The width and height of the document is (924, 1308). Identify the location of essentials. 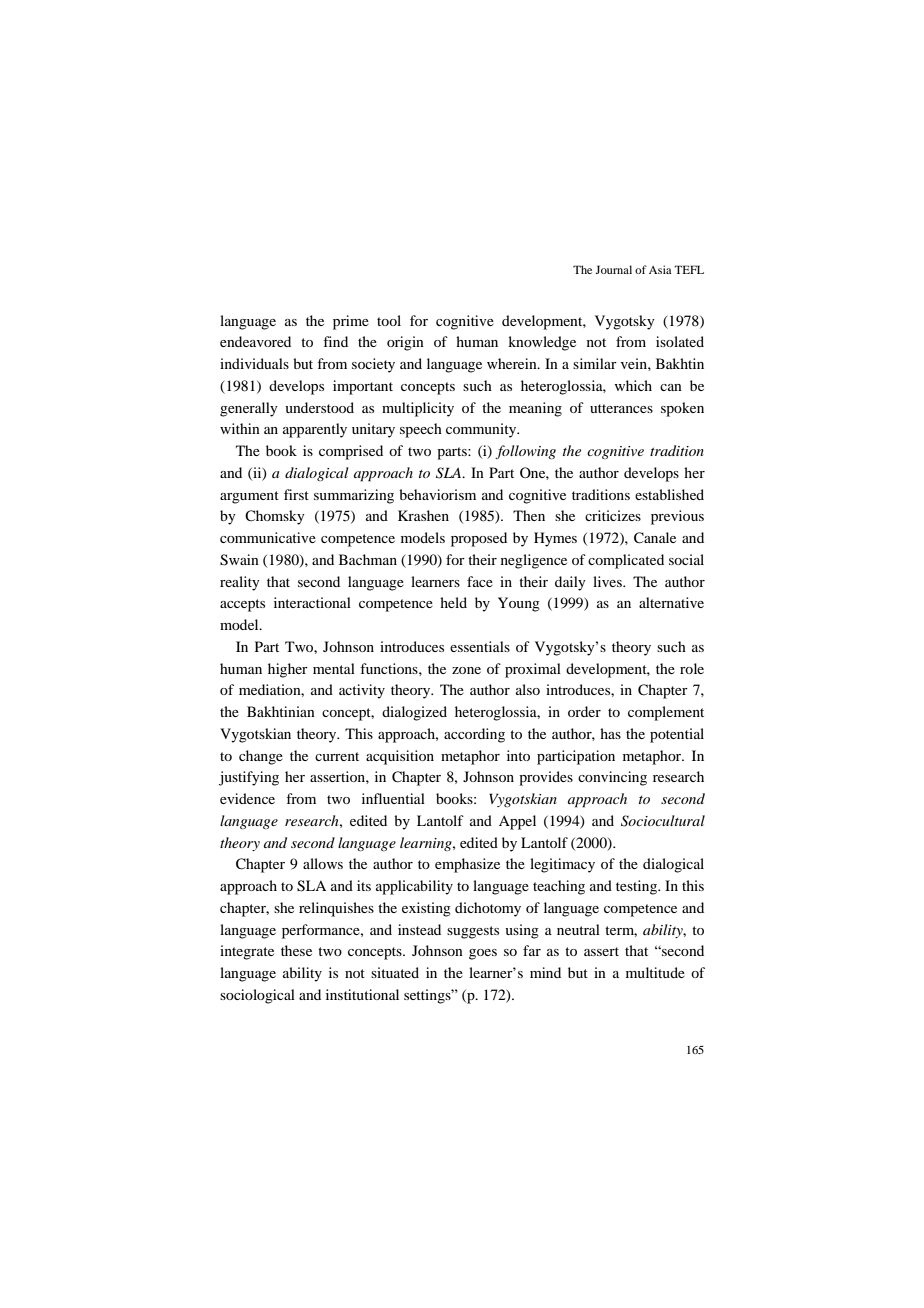
(480, 646).
